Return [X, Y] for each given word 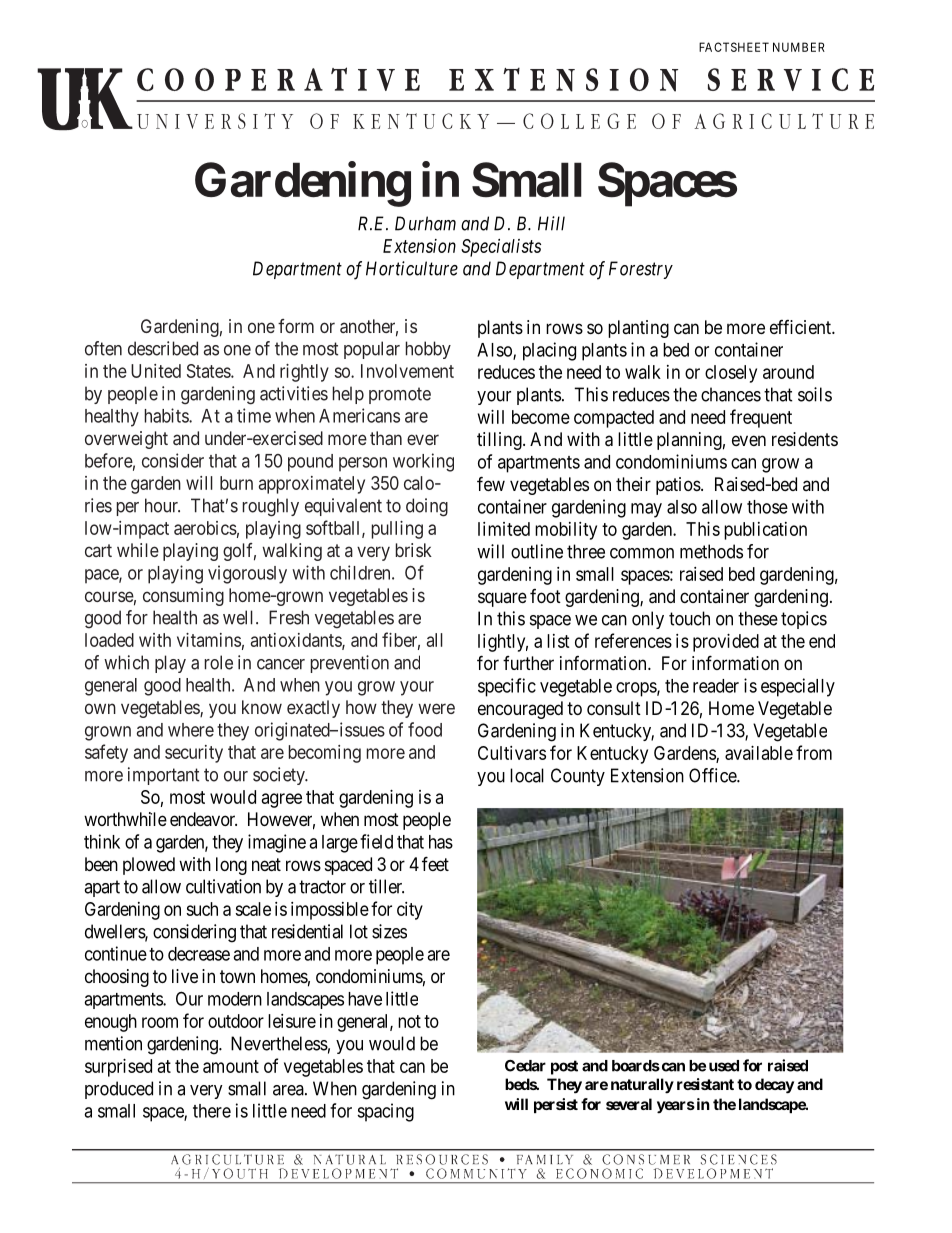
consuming [183, 597]
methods [711, 551]
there [212, 1111]
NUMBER [799, 47]
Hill [551, 223]
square [502, 599]
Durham [425, 223]
